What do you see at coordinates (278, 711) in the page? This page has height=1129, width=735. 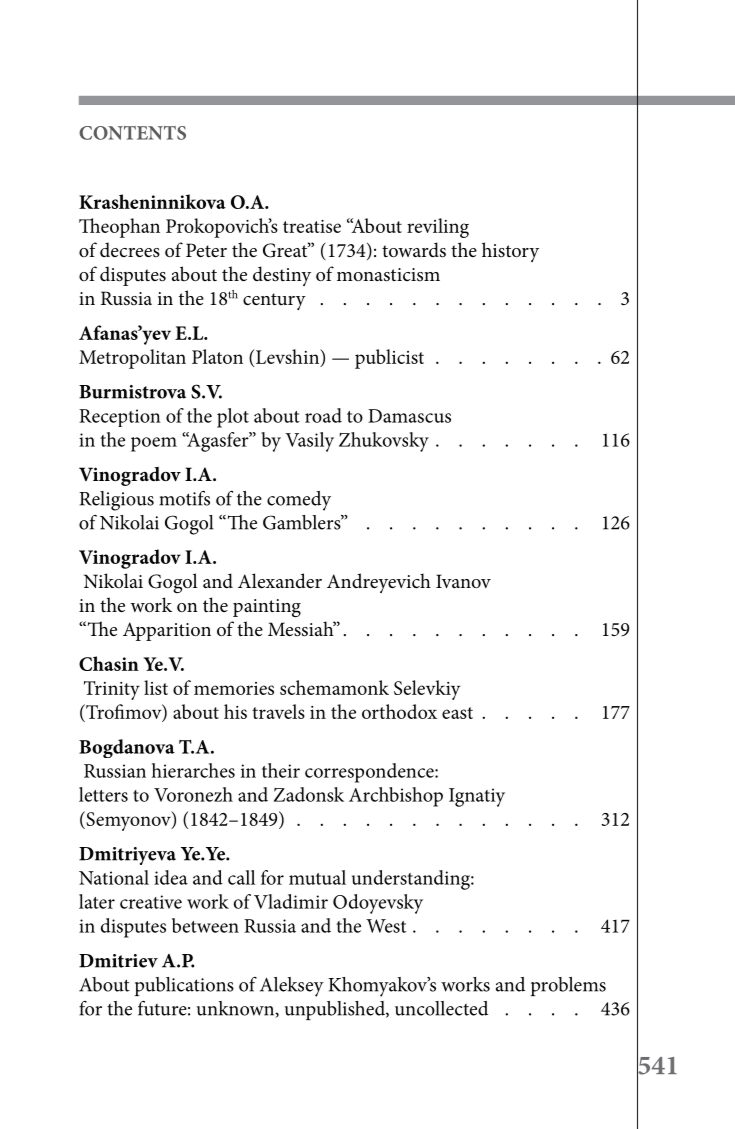 I see `travels` at bounding box center [278, 711].
